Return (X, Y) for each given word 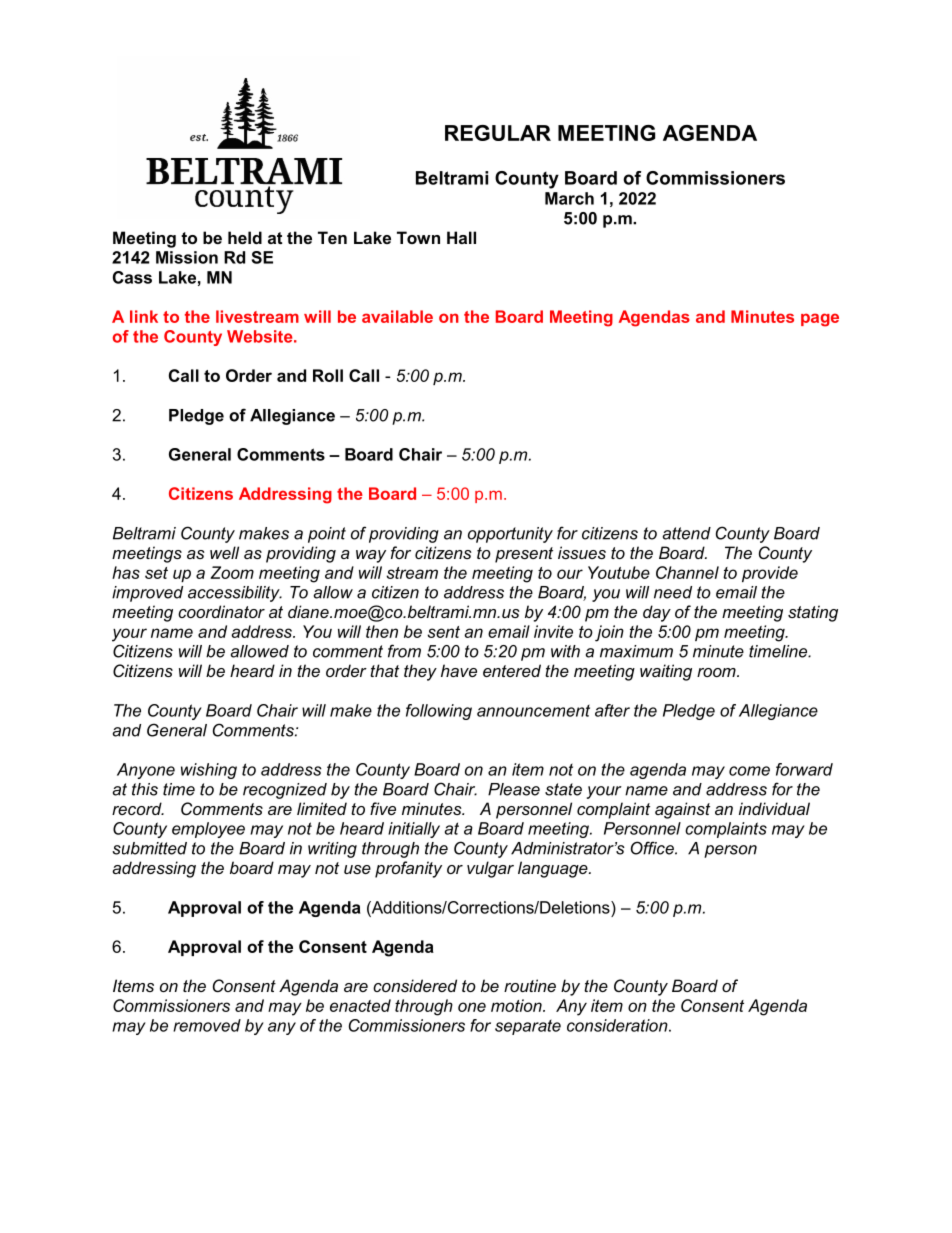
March (569, 198)
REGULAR (498, 133)
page (820, 320)
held (245, 237)
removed (207, 1025)
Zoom (232, 572)
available (397, 316)
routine (530, 985)
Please (514, 789)
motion (517, 1005)
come (749, 771)
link (144, 316)
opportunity (510, 535)
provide (770, 574)
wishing (209, 771)
